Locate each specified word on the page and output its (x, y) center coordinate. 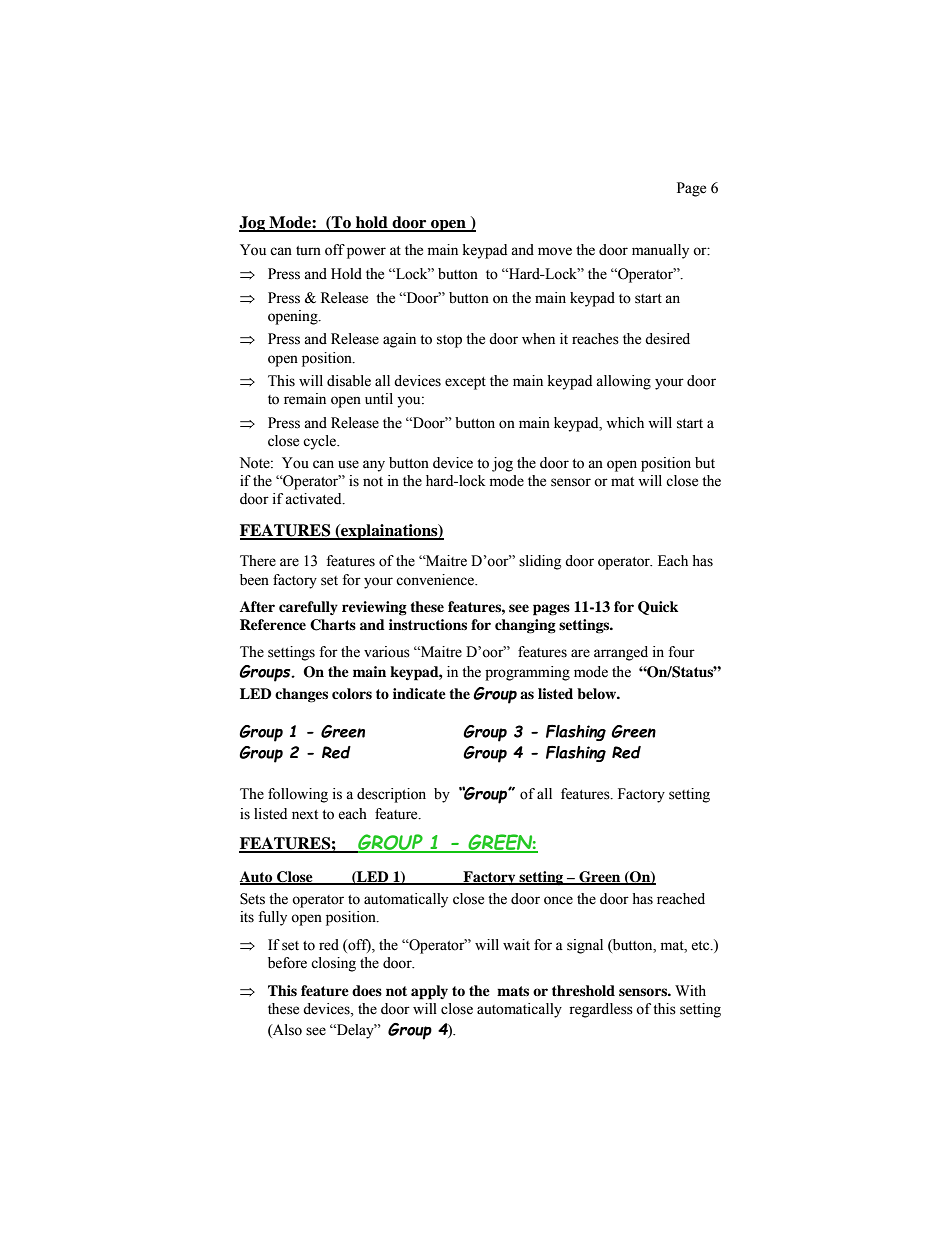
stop (449, 341)
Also (286, 1030)
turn (308, 250)
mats (513, 991)
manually (660, 251)
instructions (428, 624)
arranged (621, 653)
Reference (273, 624)
